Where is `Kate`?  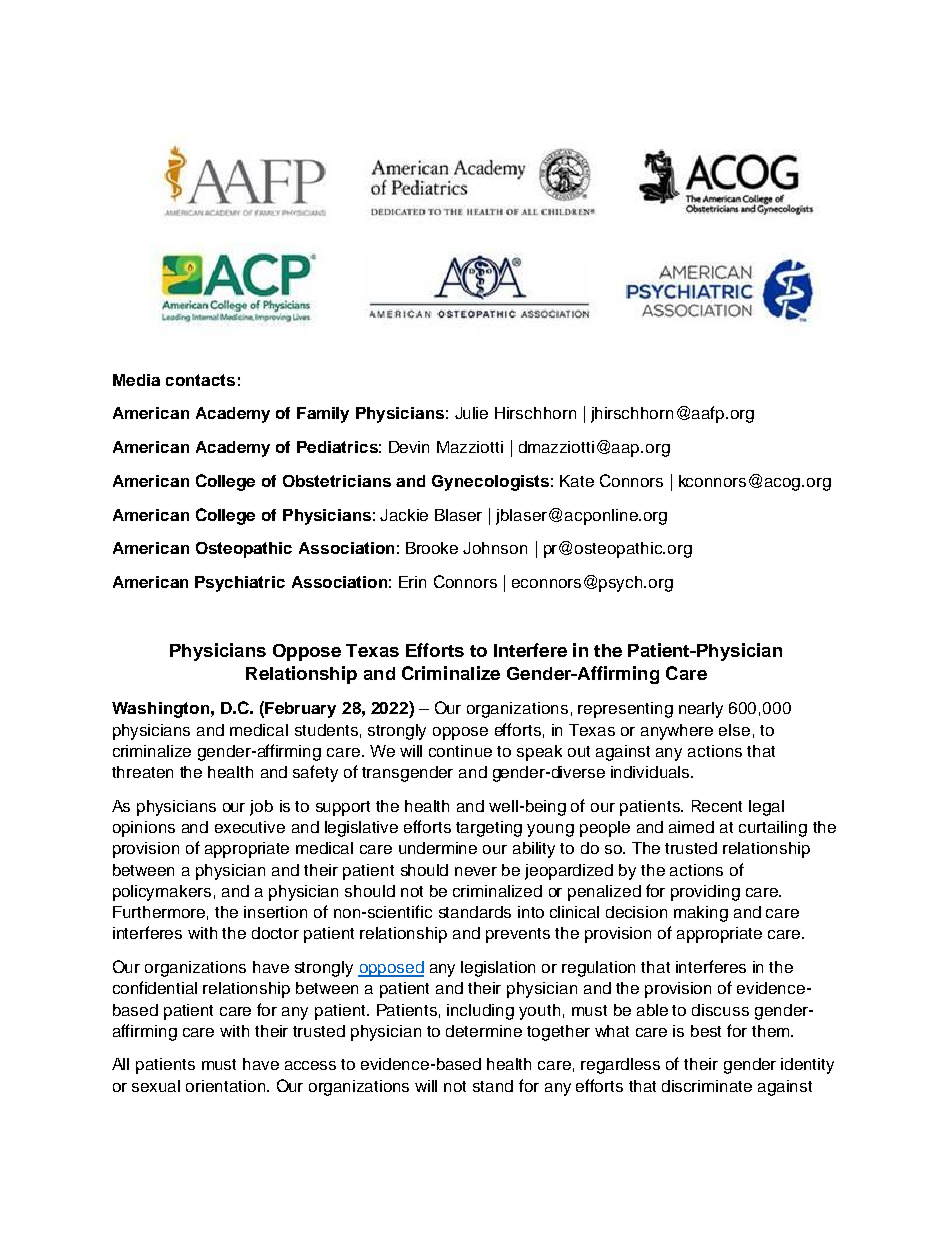
Kate is located at coordinates (577, 481).
